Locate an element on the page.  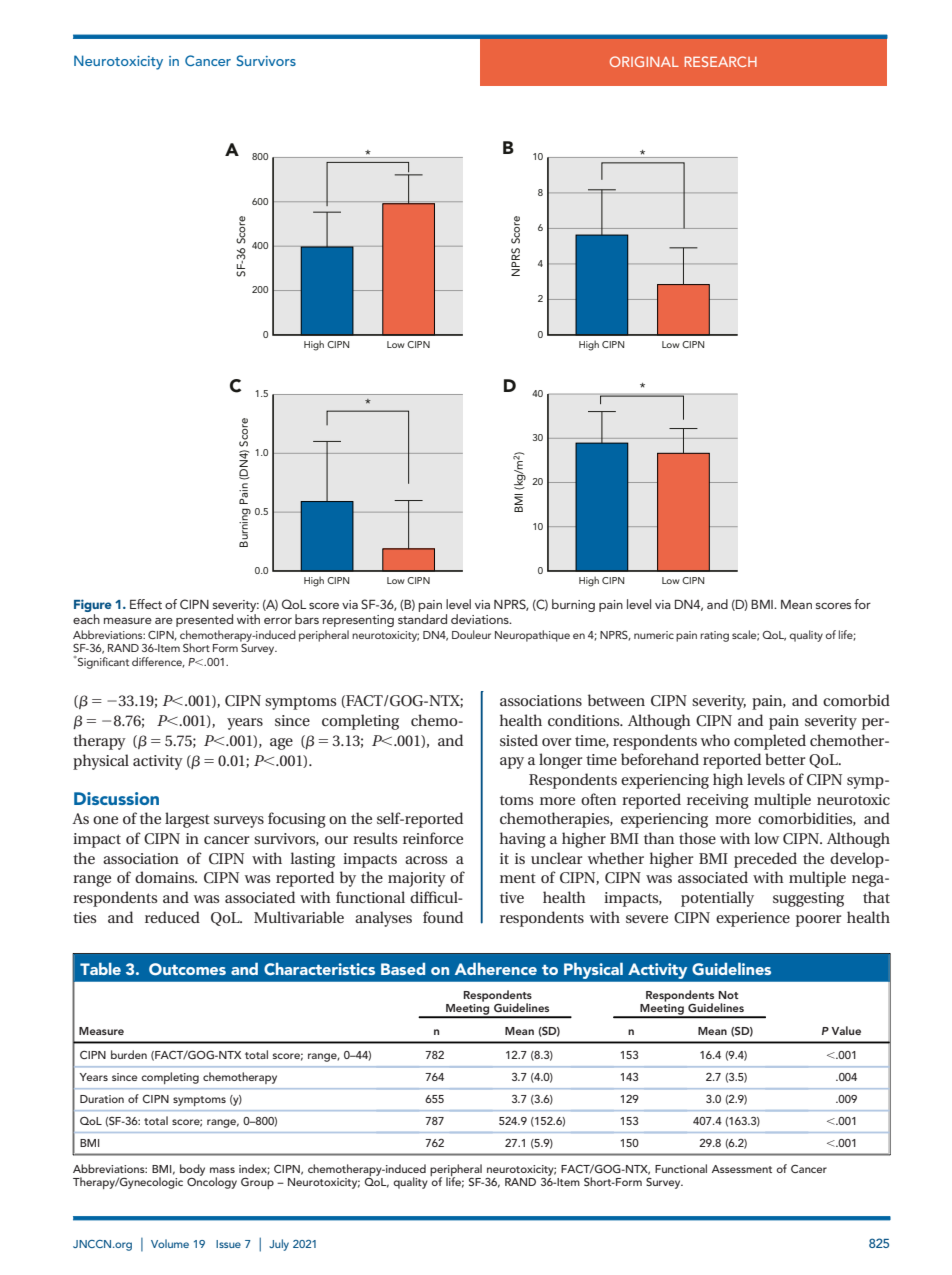
RESEARCH is located at coordinates (721, 61).
